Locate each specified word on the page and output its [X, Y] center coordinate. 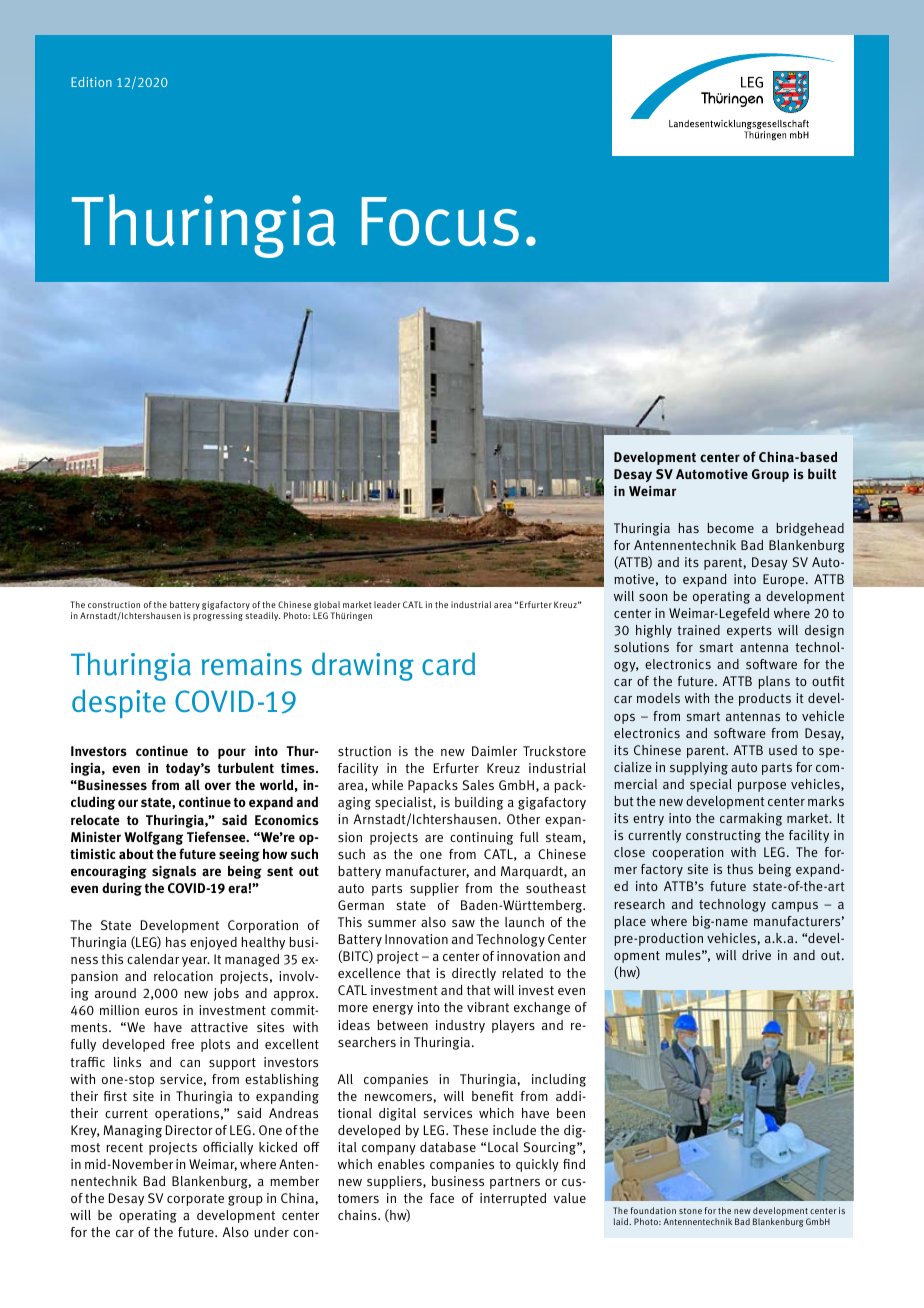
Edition [91, 82]
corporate [195, 1200]
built [822, 473]
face [442, 1198]
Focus [440, 221]
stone [690, 1211]
